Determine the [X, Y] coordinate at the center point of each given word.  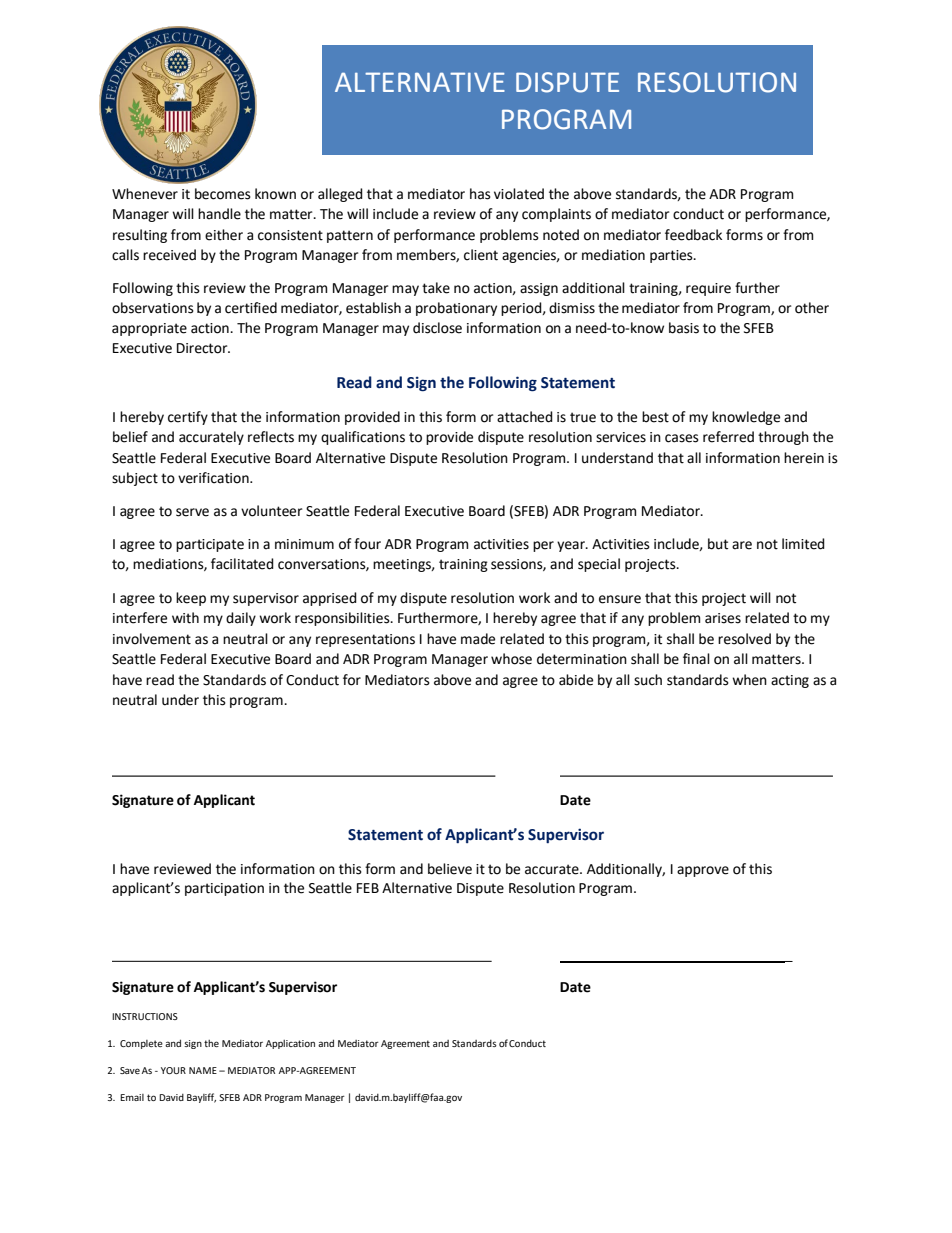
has [480, 194]
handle [219, 214]
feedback [693, 235]
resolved [744, 639]
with [185, 618]
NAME [203, 1070]
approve [703, 871]
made [478, 639]
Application [290, 1044]
